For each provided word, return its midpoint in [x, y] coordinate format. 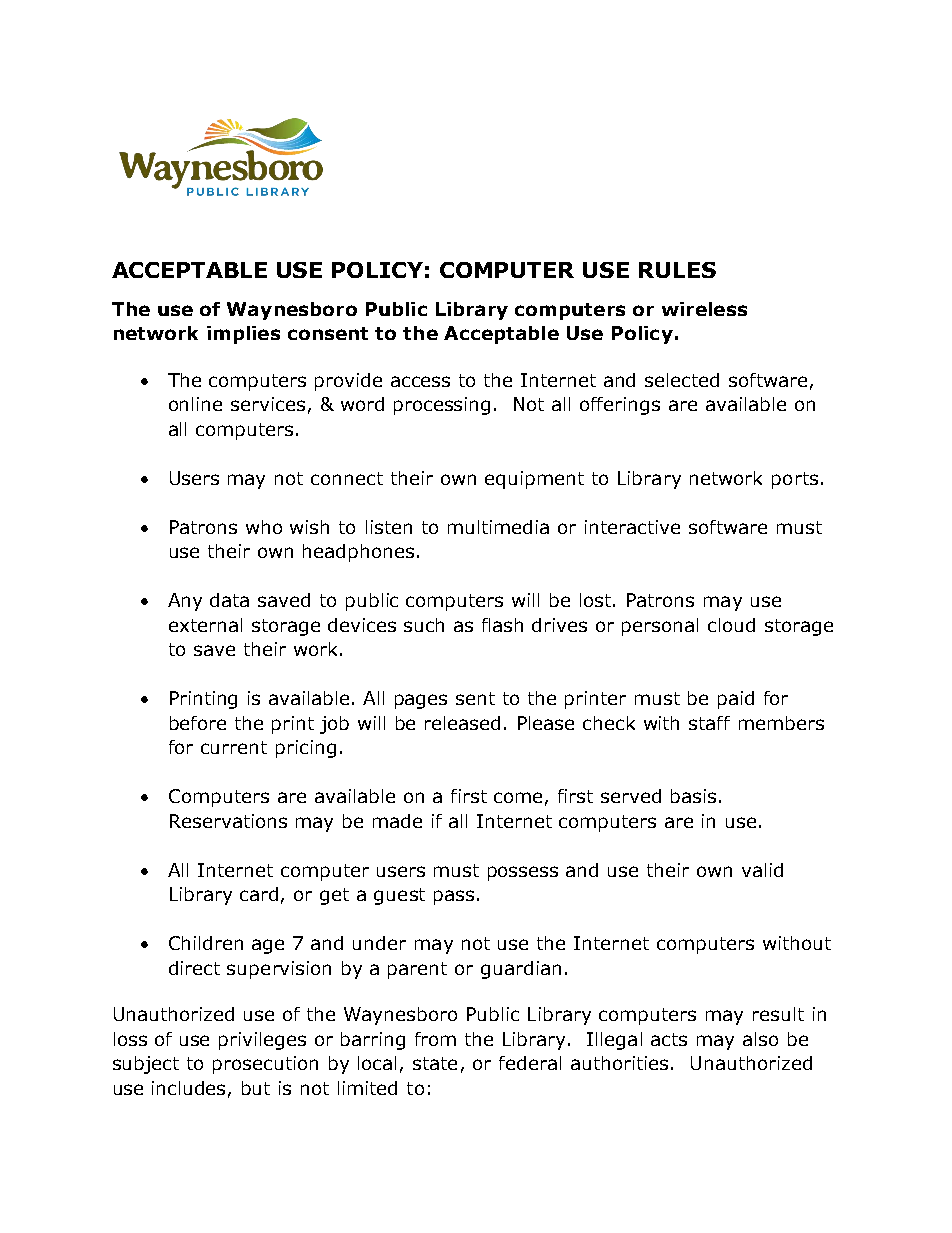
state [435, 1063]
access [420, 381]
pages [421, 701]
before [198, 723]
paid [736, 700]
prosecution [265, 1065]
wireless [704, 309]
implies [243, 335]
